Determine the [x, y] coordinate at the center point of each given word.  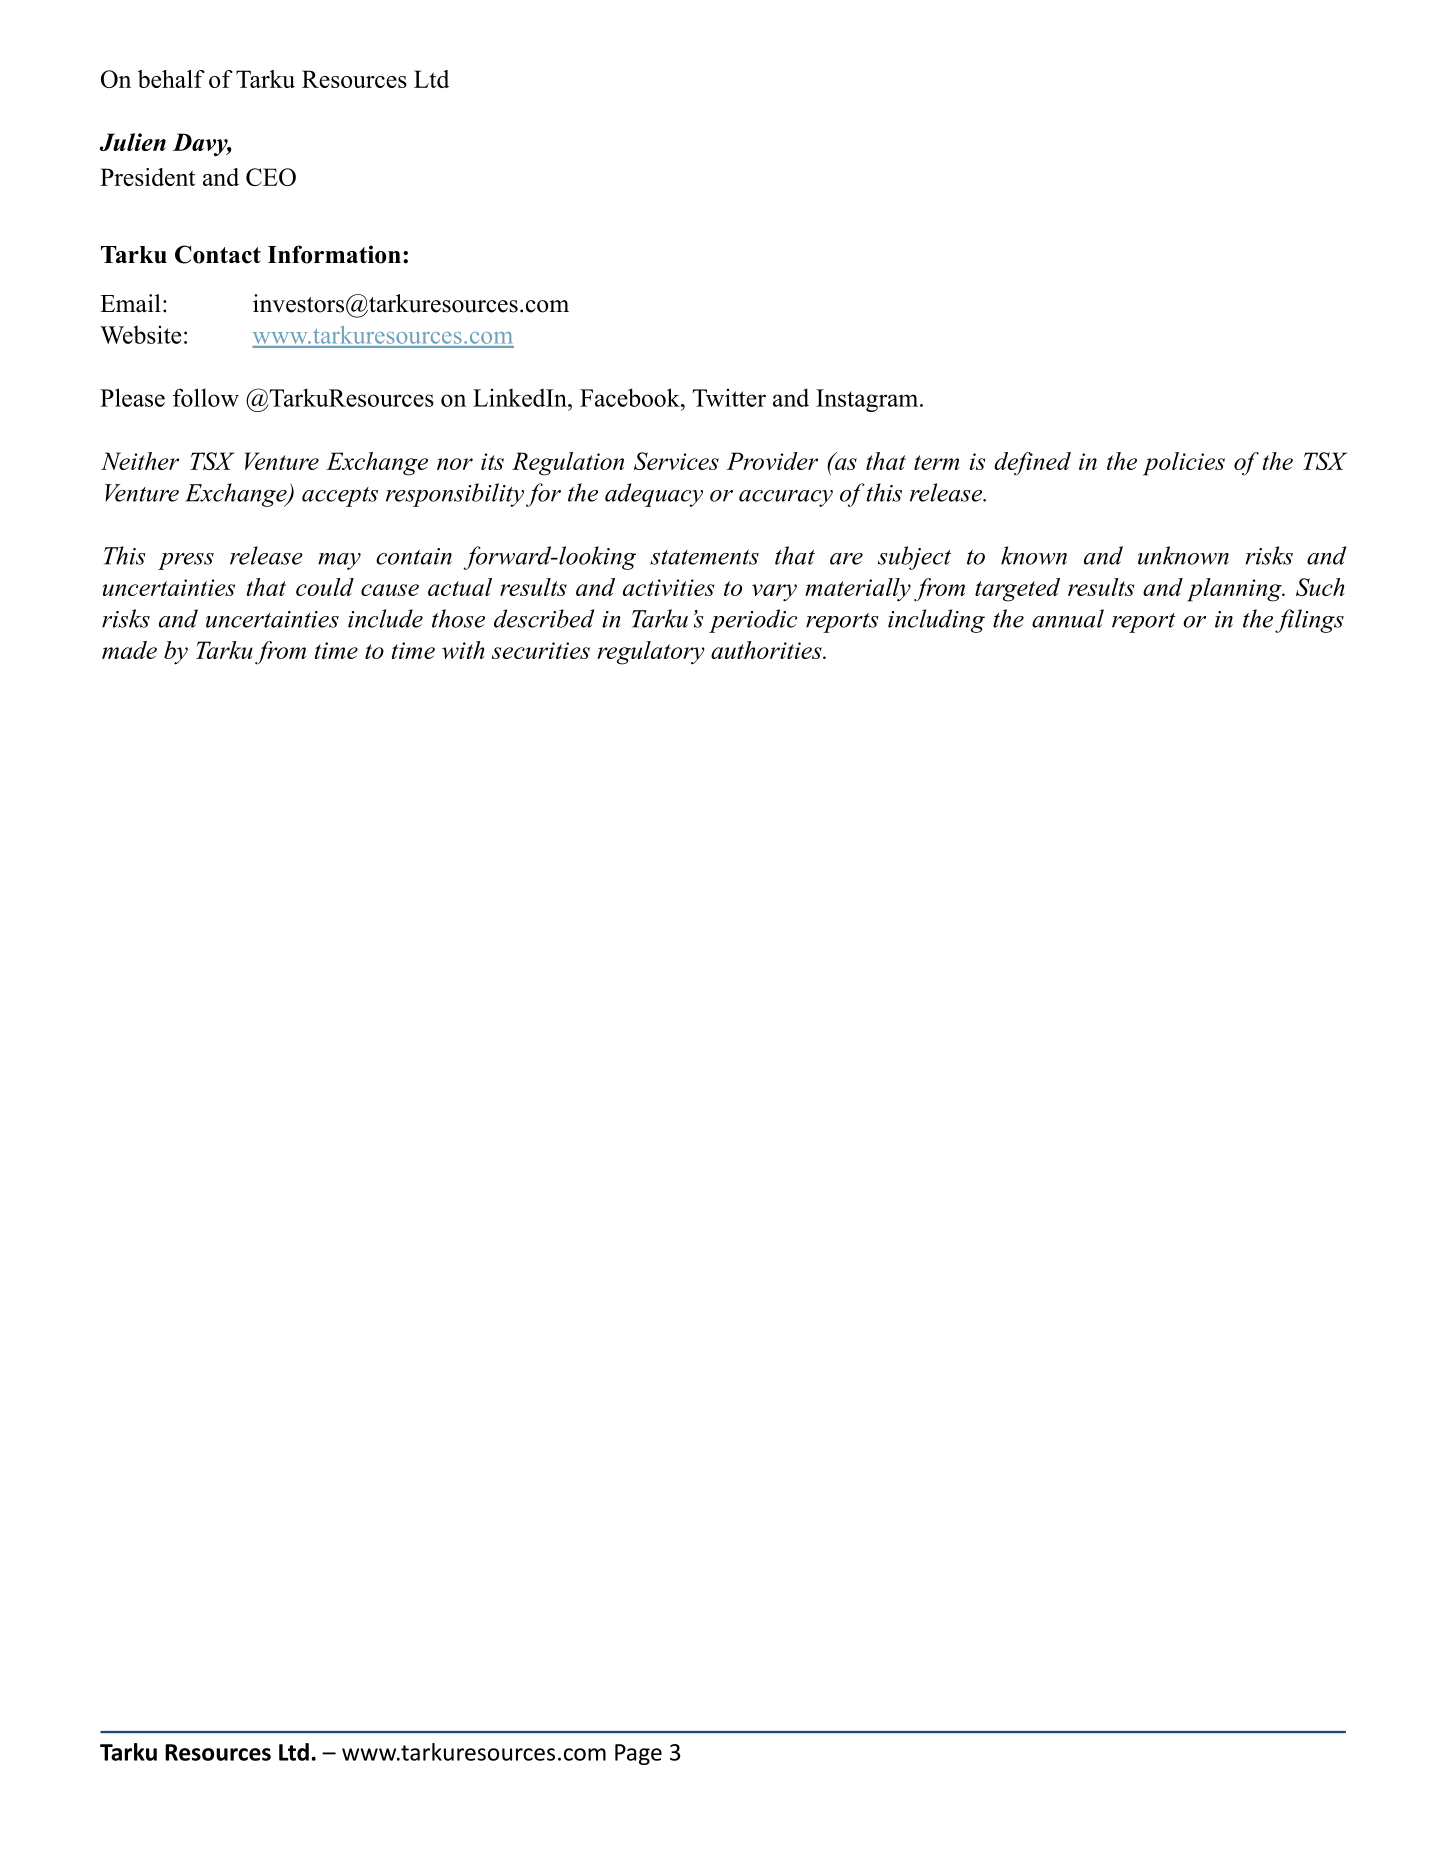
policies [1184, 464]
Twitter [729, 398]
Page [638, 1754]
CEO [271, 177]
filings [1309, 621]
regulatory [651, 653]
